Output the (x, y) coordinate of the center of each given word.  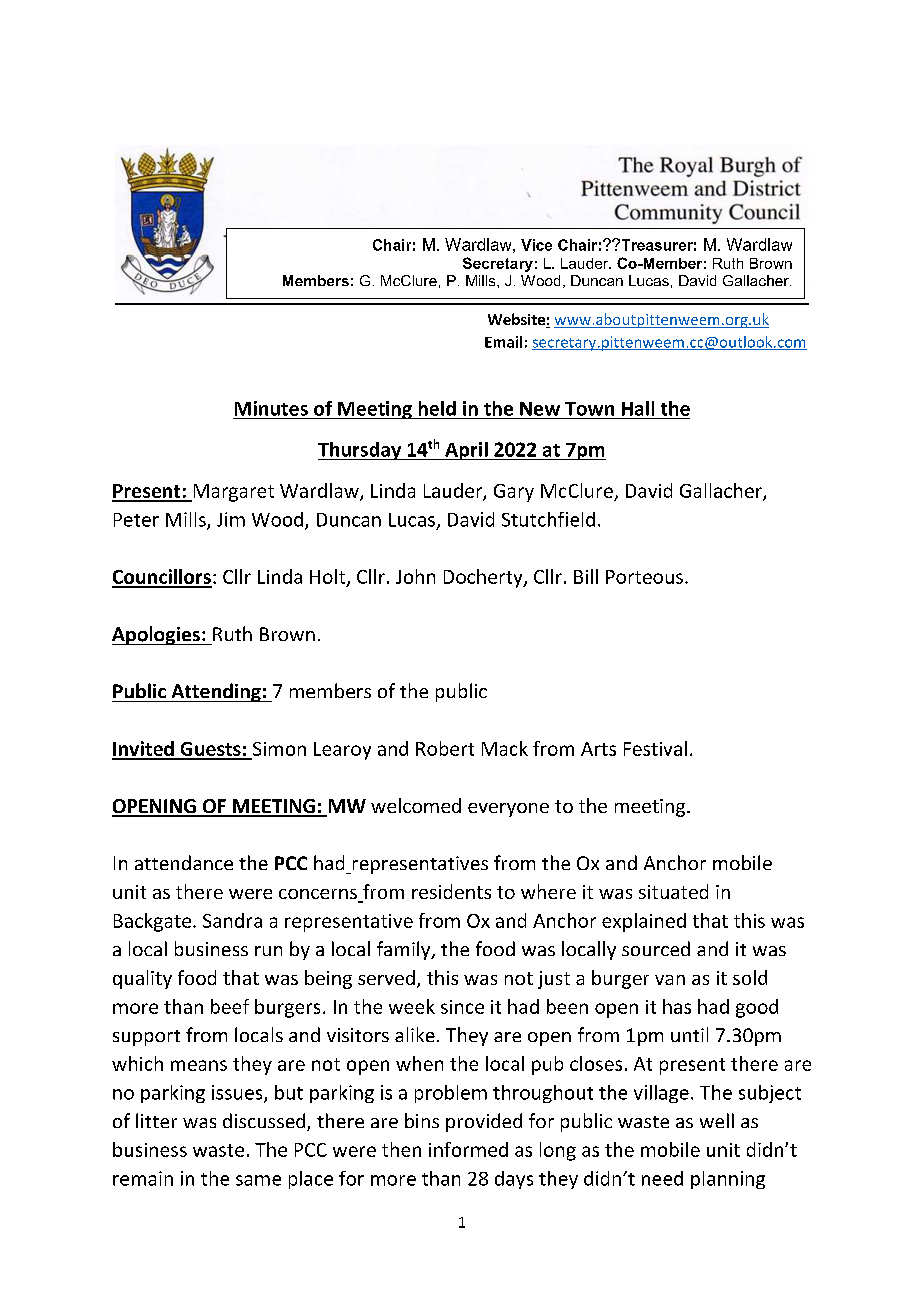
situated (673, 891)
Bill (586, 576)
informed (468, 1149)
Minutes (271, 408)
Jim (231, 519)
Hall (638, 408)
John (415, 576)
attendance (184, 862)
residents (451, 891)
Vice (536, 245)
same (258, 1180)
